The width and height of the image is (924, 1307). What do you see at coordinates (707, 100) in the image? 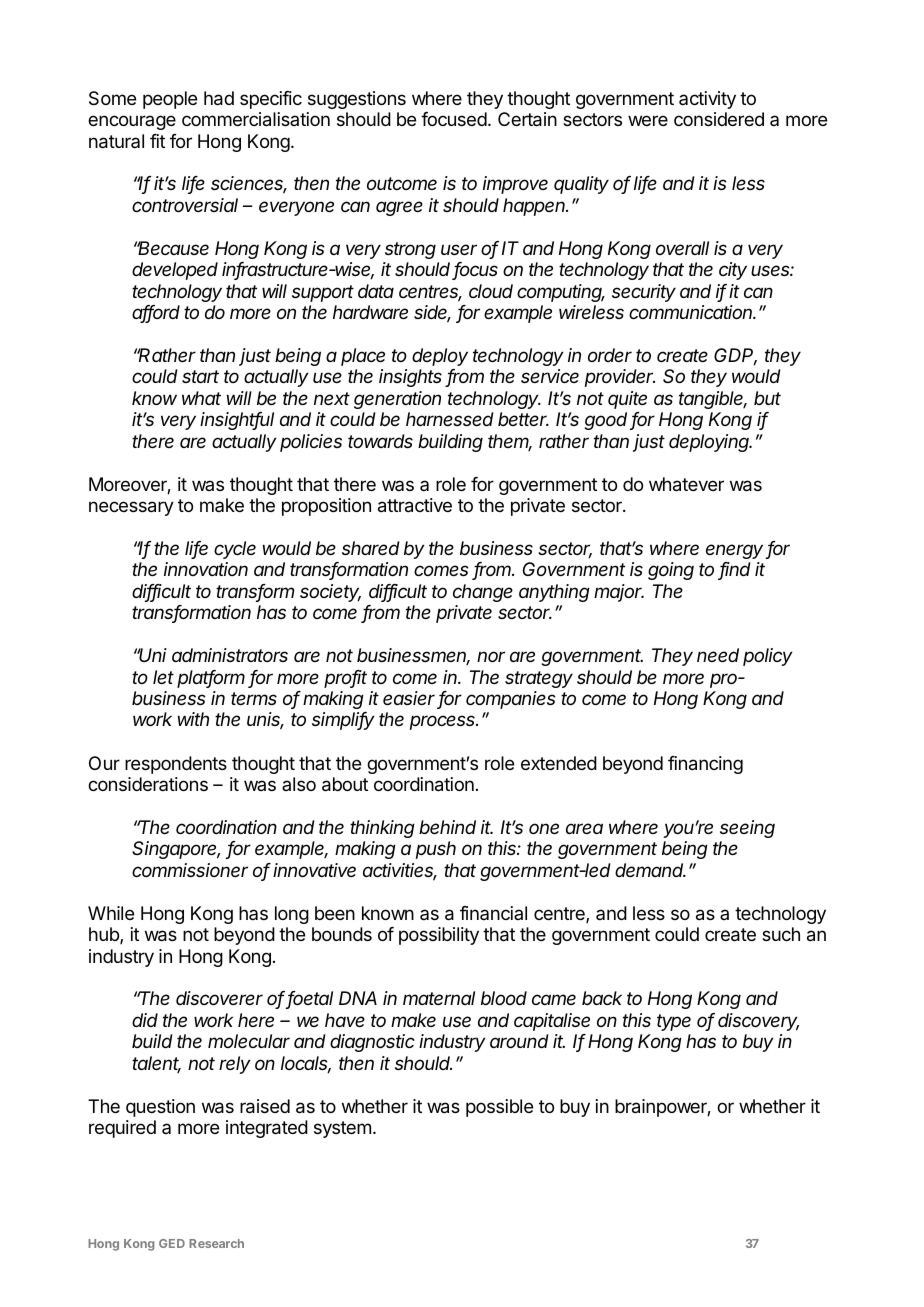
I see `activity` at bounding box center [707, 100].
